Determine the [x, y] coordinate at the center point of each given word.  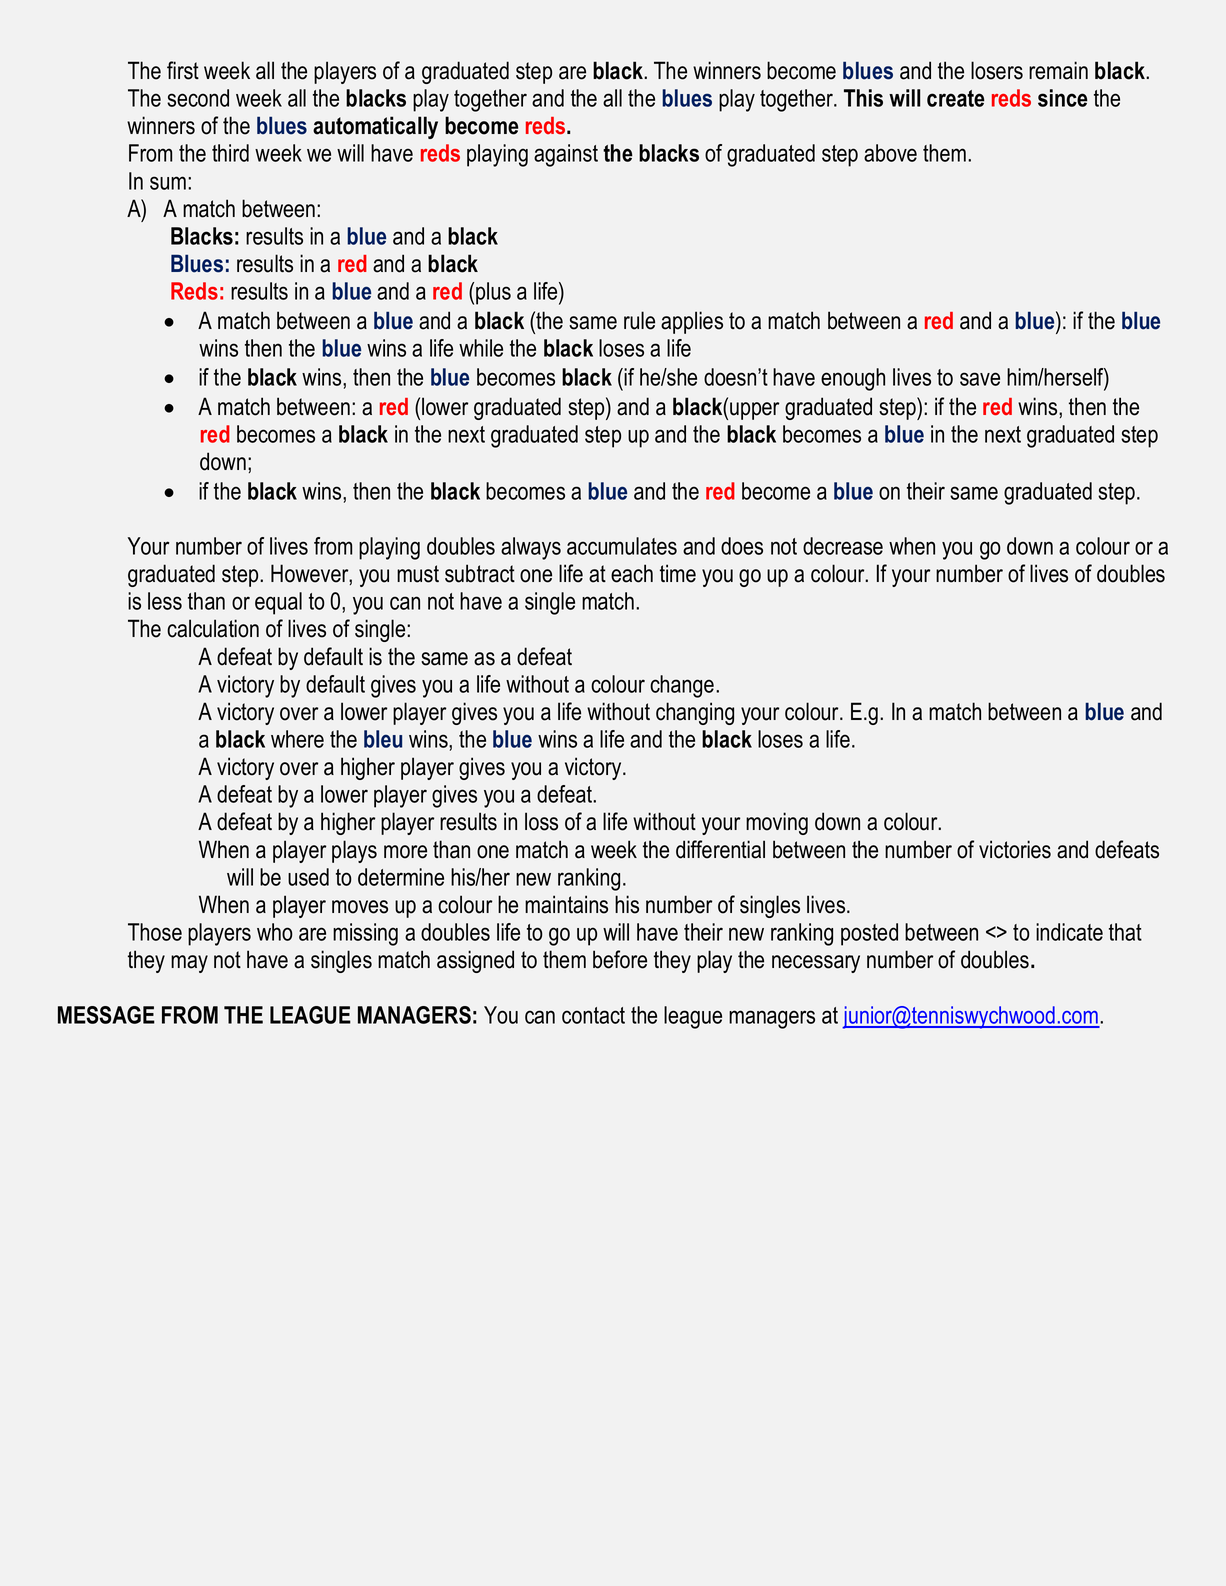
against [566, 155]
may [189, 964]
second [198, 98]
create [956, 98]
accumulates [622, 546]
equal [278, 603]
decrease [843, 546]
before [620, 959]
